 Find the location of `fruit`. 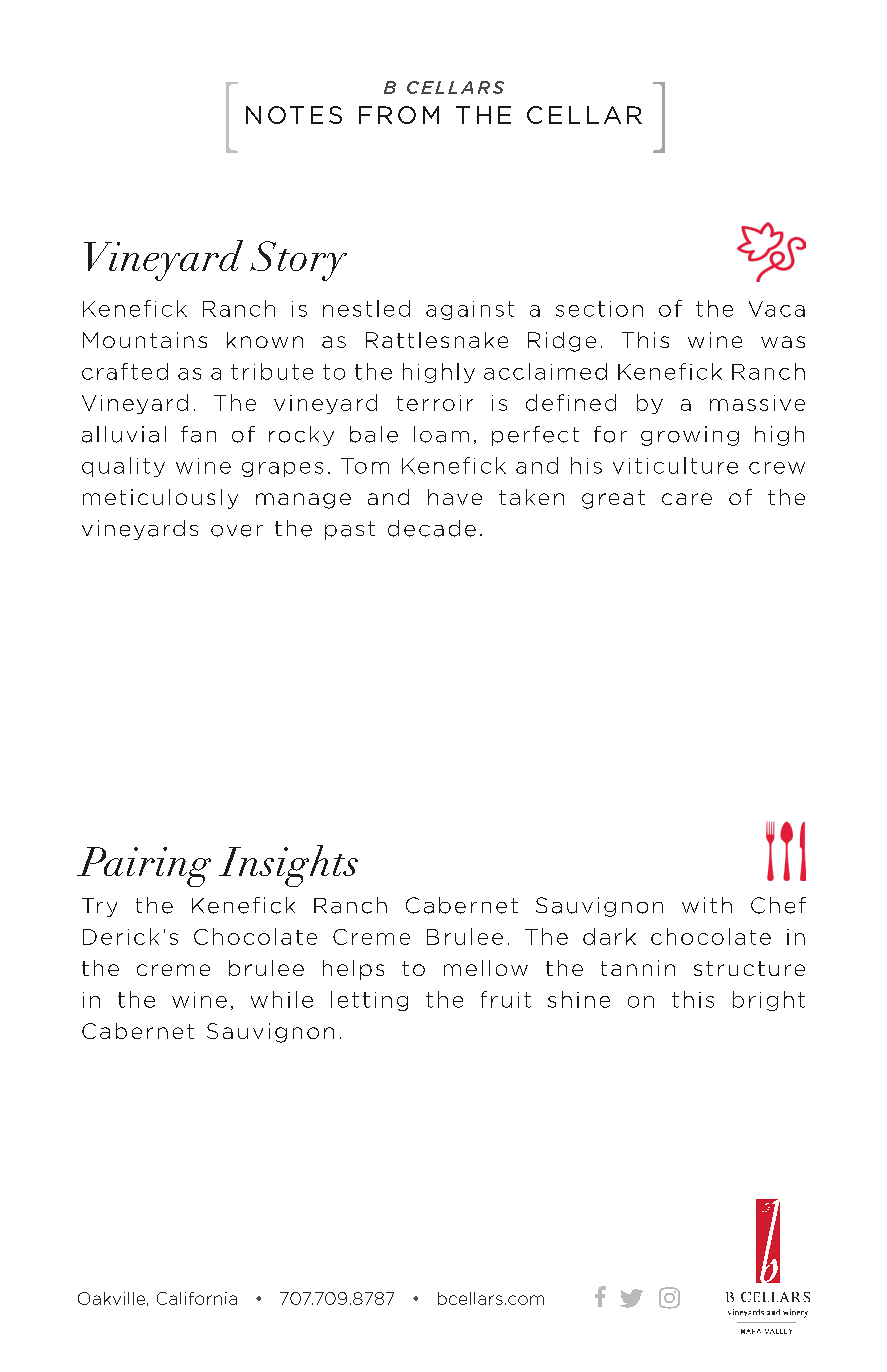

fruit is located at coordinates (506, 999).
